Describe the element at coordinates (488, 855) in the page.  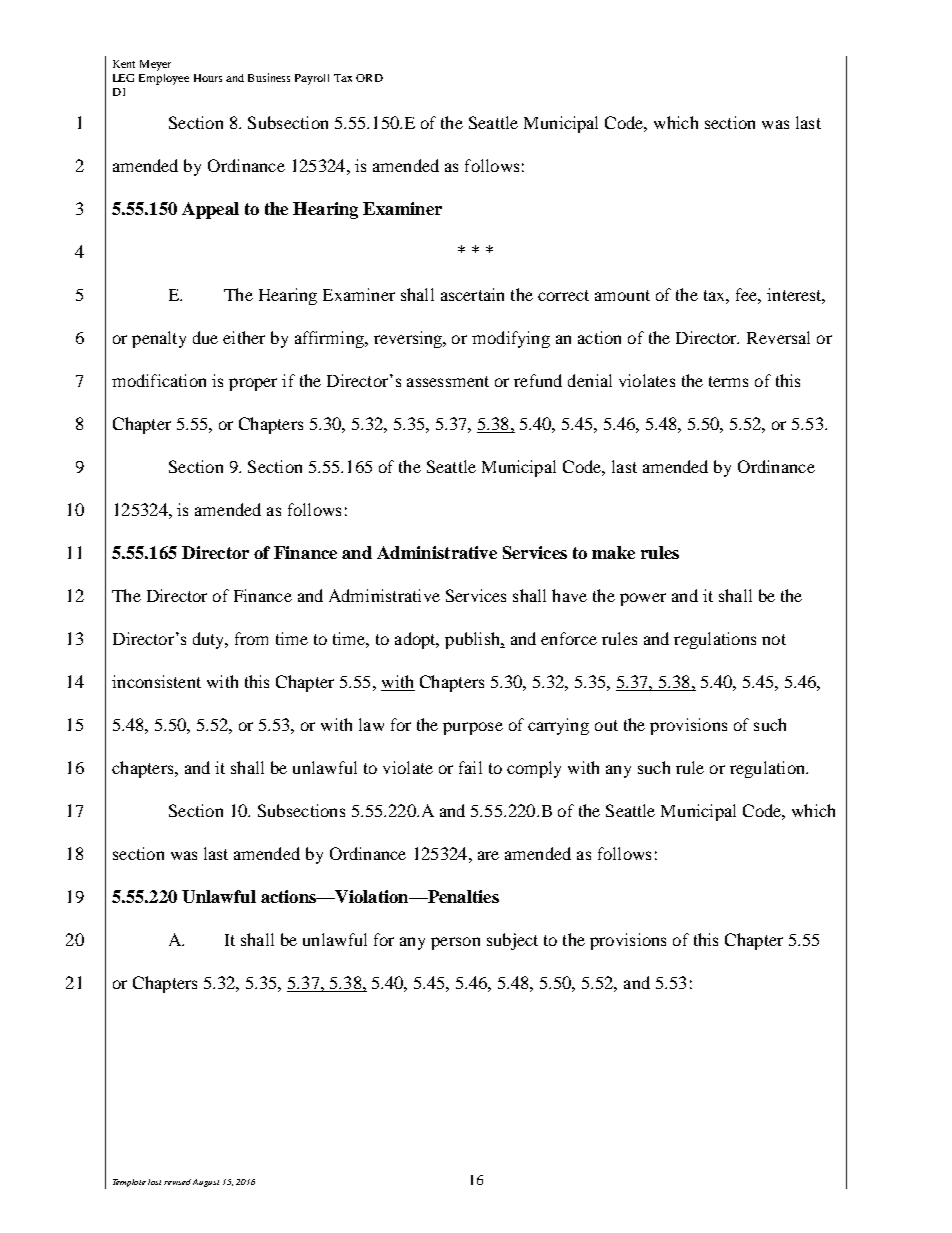
I see `are` at that location.
